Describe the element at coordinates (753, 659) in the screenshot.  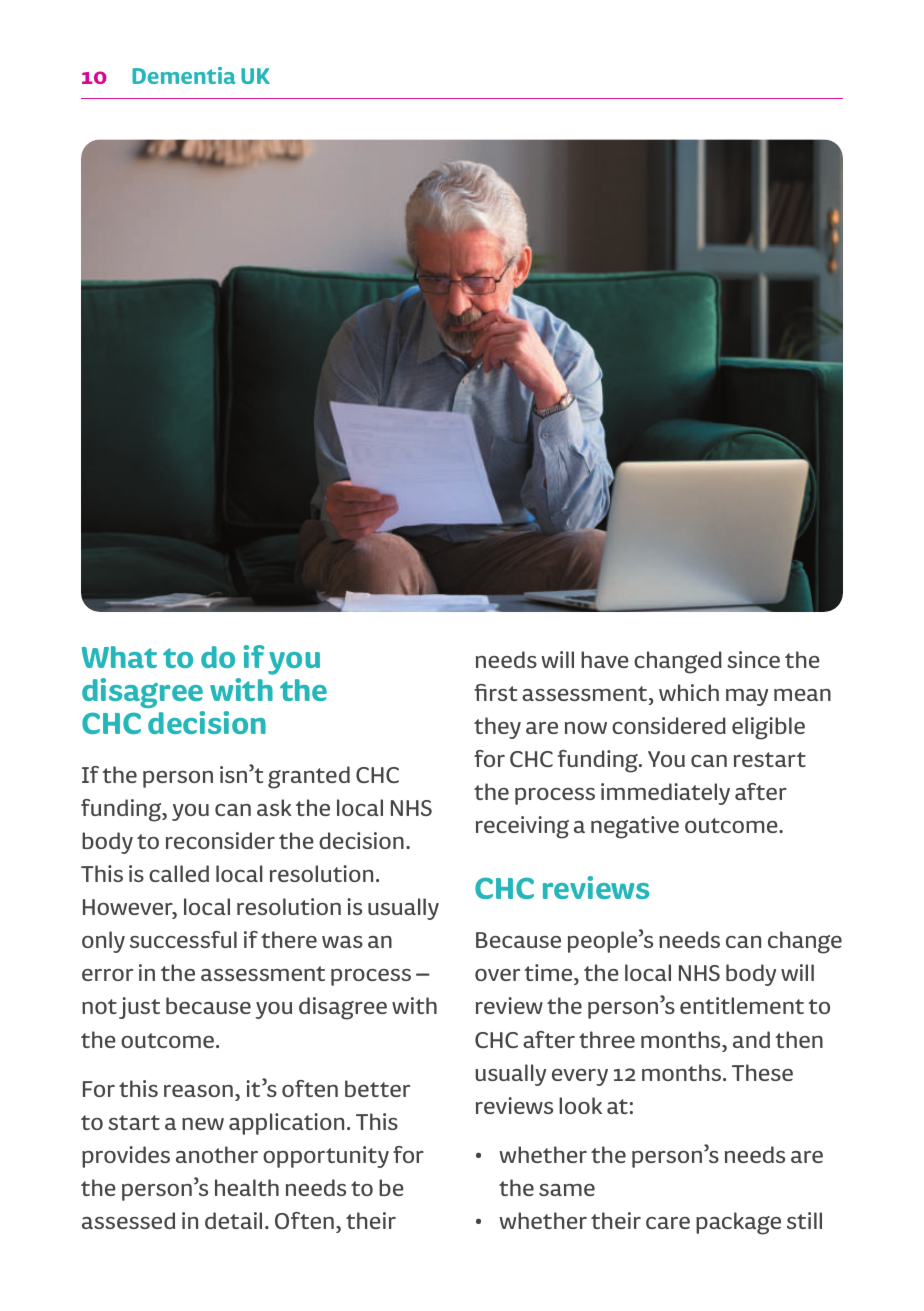
I see `since` at that location.
